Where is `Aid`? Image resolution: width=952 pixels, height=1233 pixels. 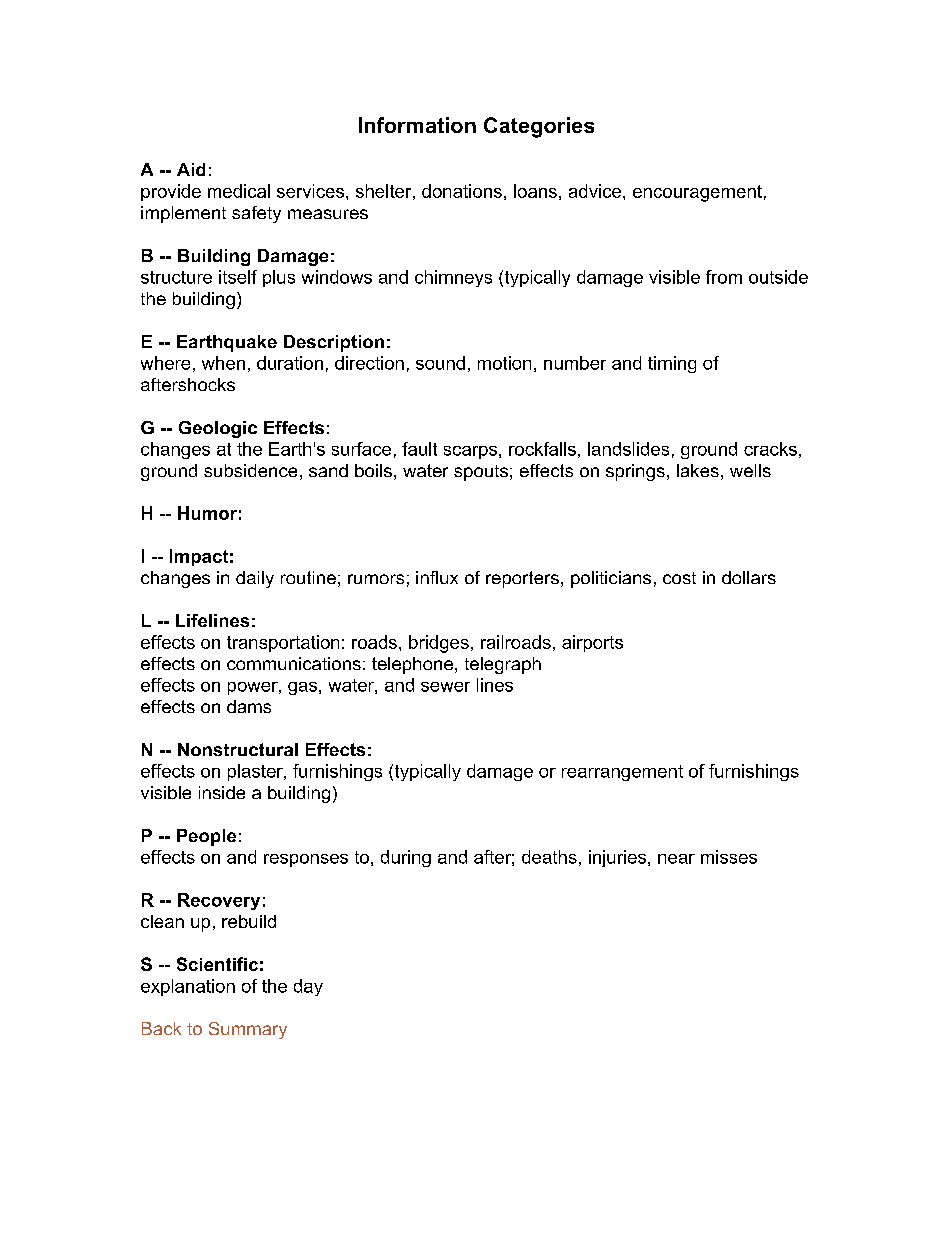 Aid is located at coordinates (191, 169).
